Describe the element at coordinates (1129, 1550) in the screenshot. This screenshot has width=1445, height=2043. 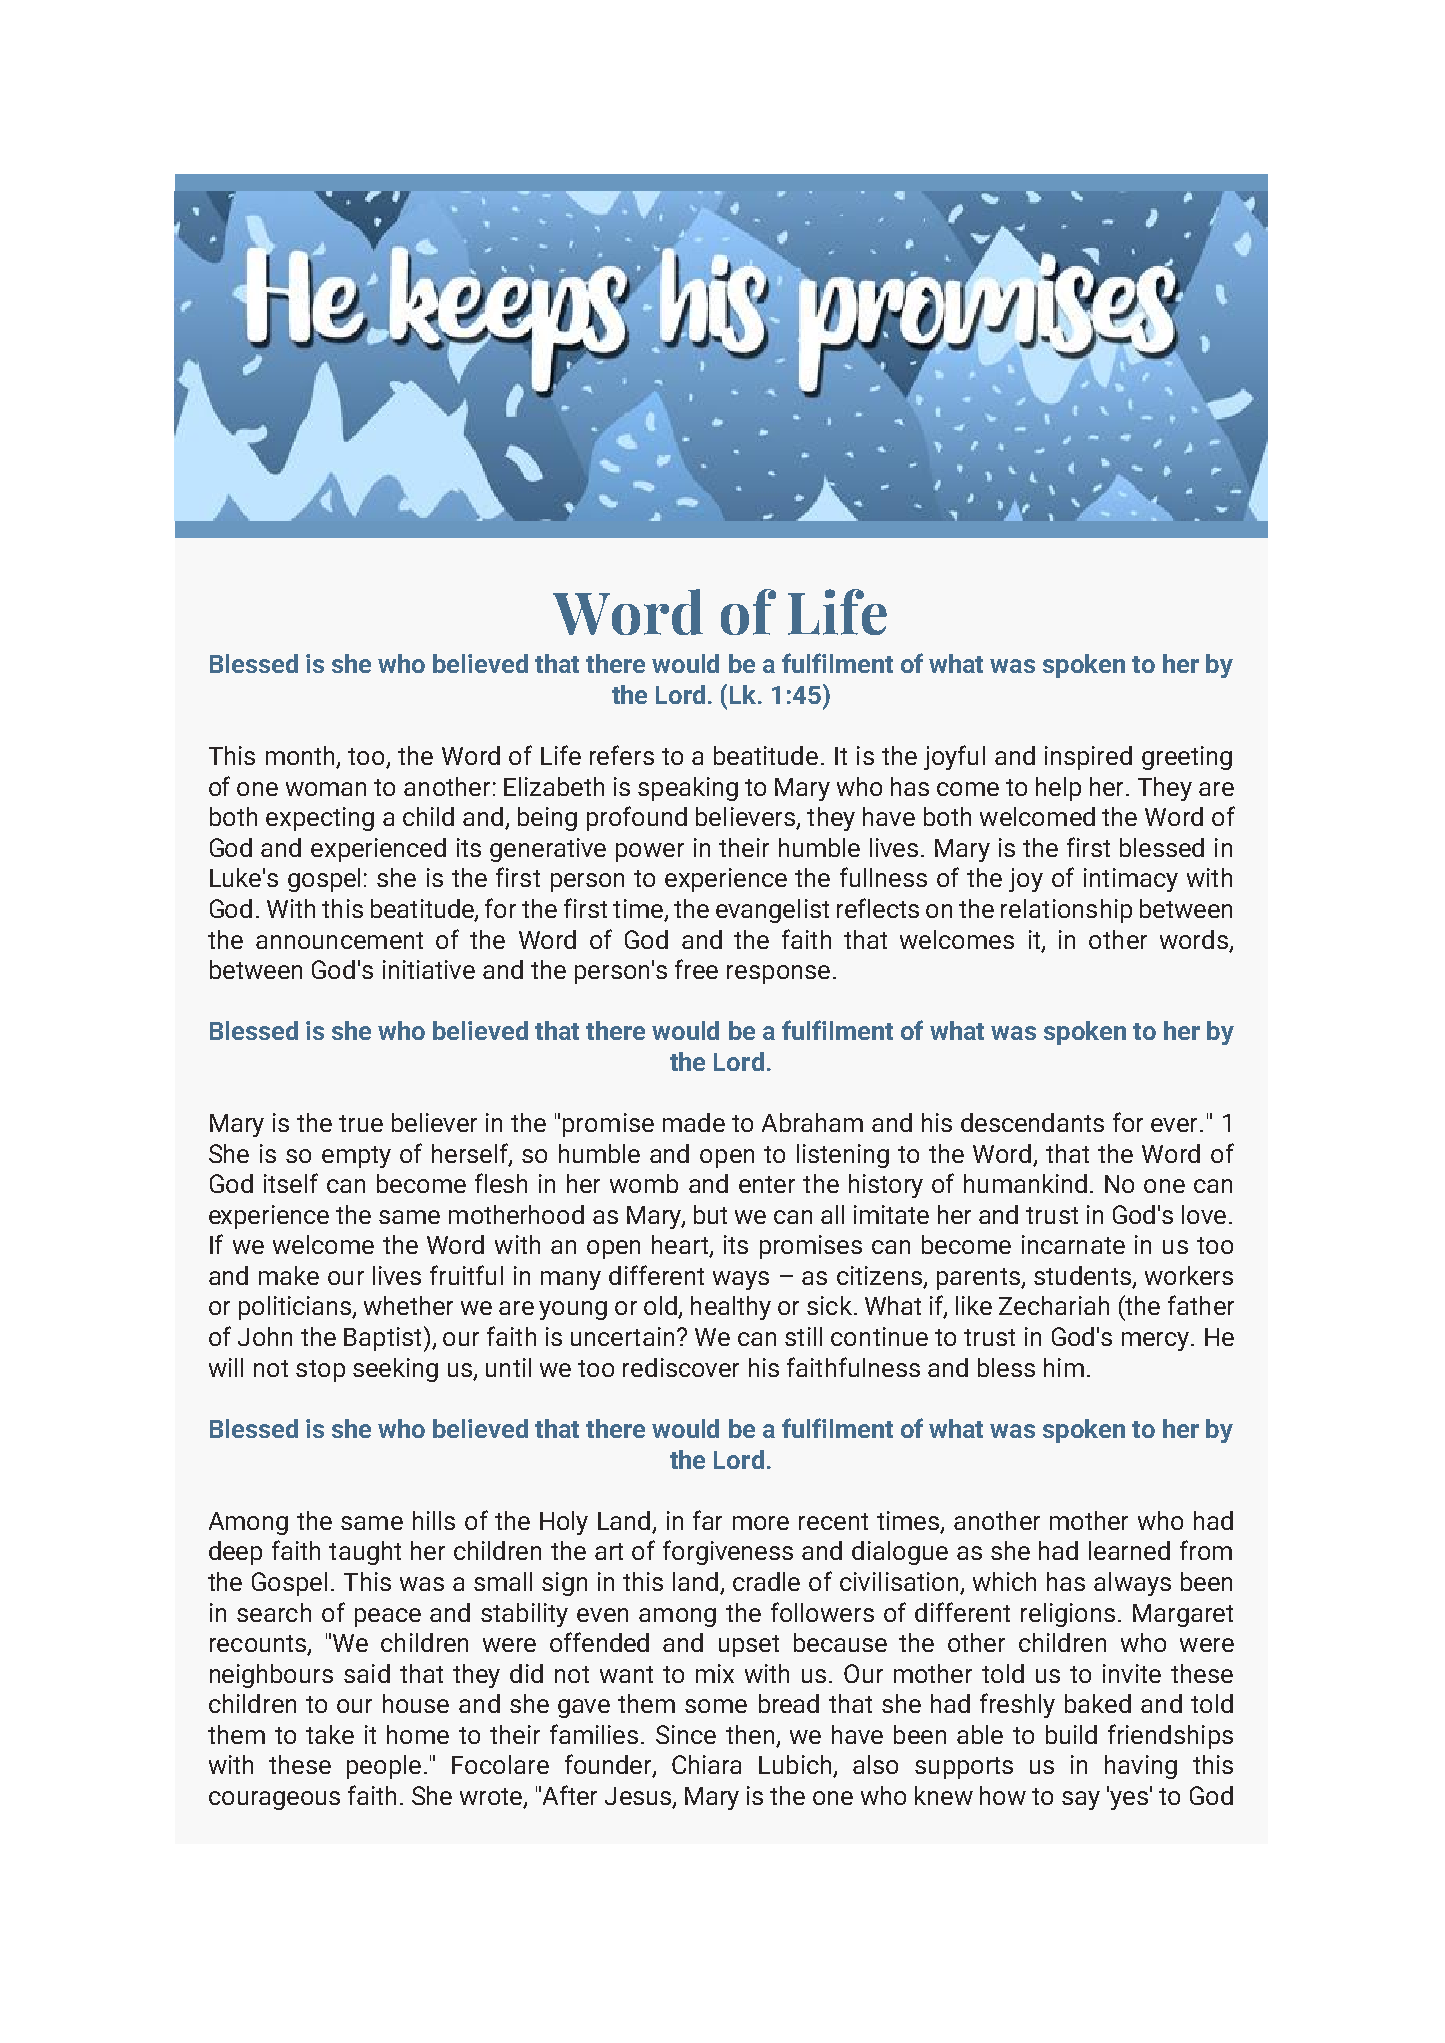
I see `learned` at that location.
